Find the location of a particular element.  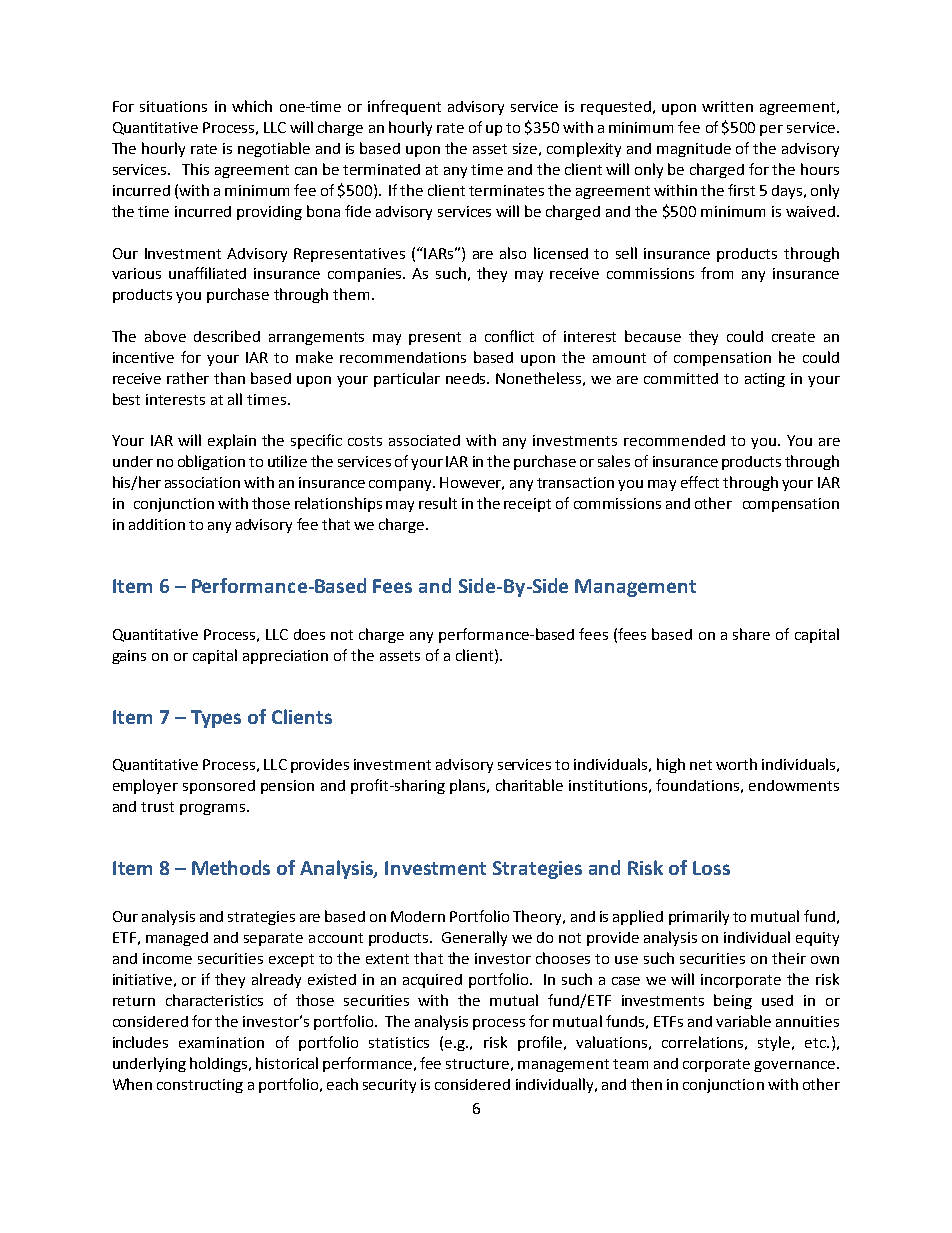

worth is located at coordinates (736, 764).
